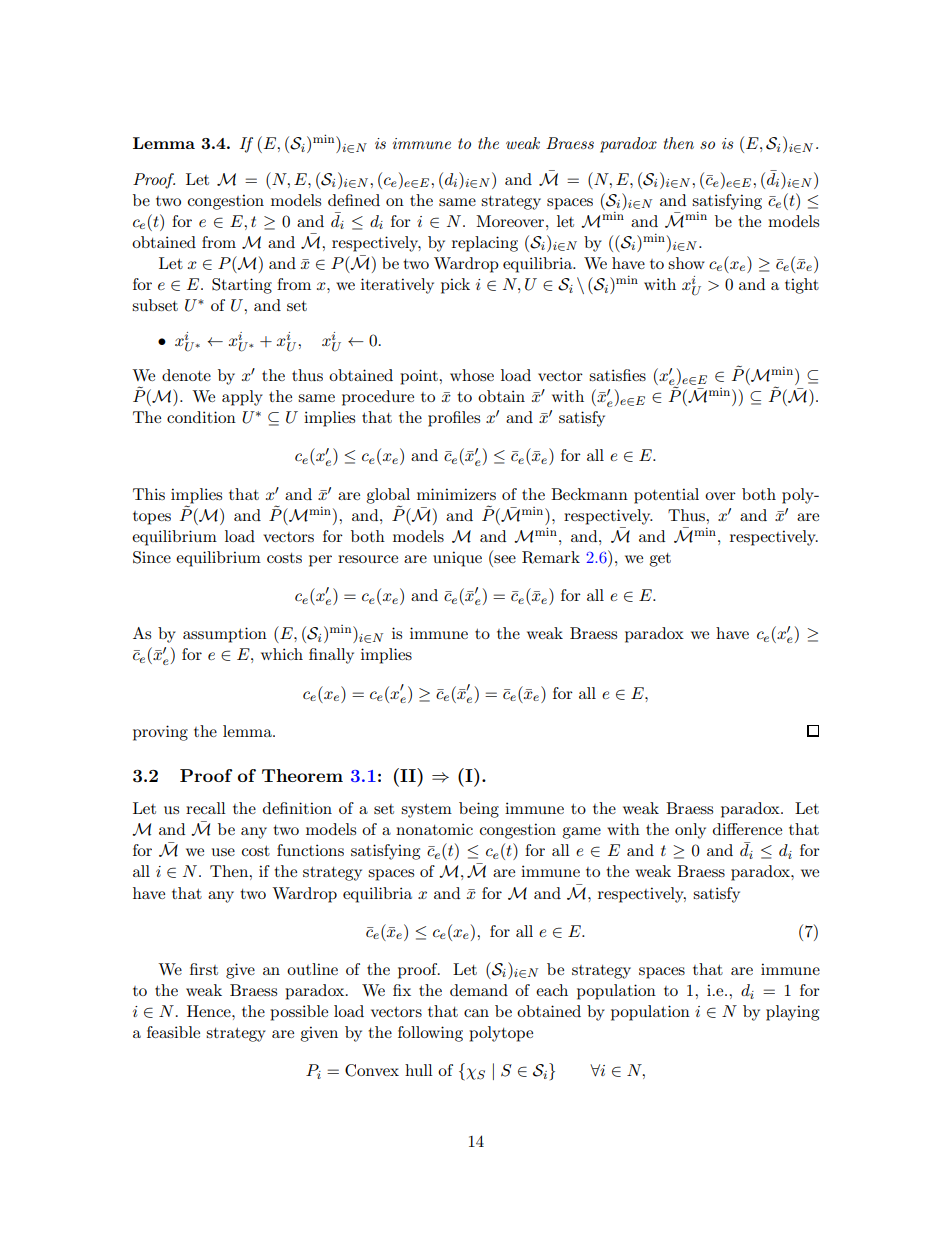 The image size is (952, 1233). What do you see at coordinates (617, 375) in the page?
I see `satisfies` at bounding box center [617, 375].
